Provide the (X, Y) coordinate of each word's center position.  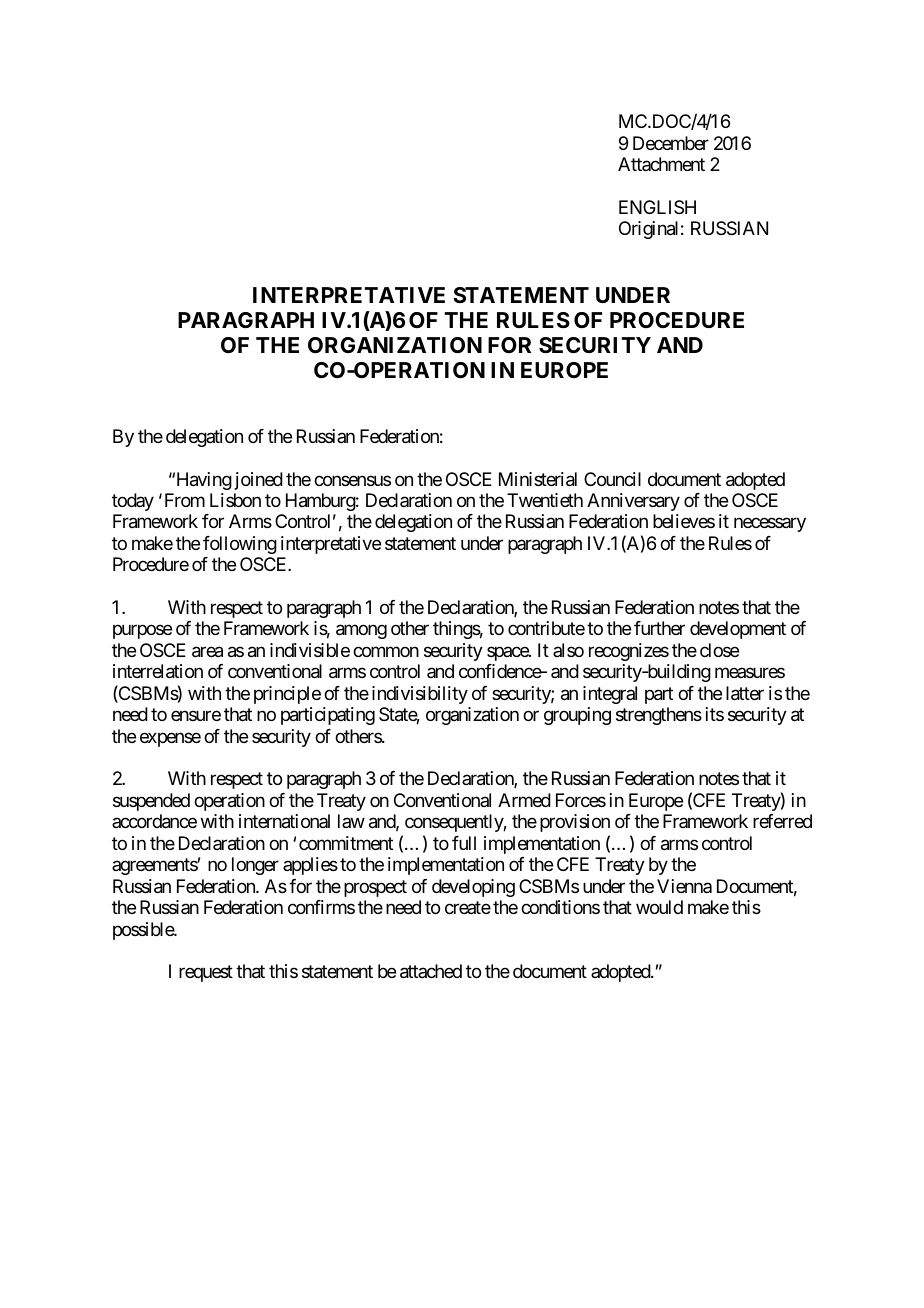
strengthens (659, 716)
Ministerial (538, 479)
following (240, 545)
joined (259, 481)
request (206, 974)
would (659, 907)
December (671, 143)
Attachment (661, 164)
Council (612, 479)
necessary (770, 525)
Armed (524, 800)
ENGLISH (657, 207)
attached (431, 971)
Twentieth (545, 500)
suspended (151, 802)
